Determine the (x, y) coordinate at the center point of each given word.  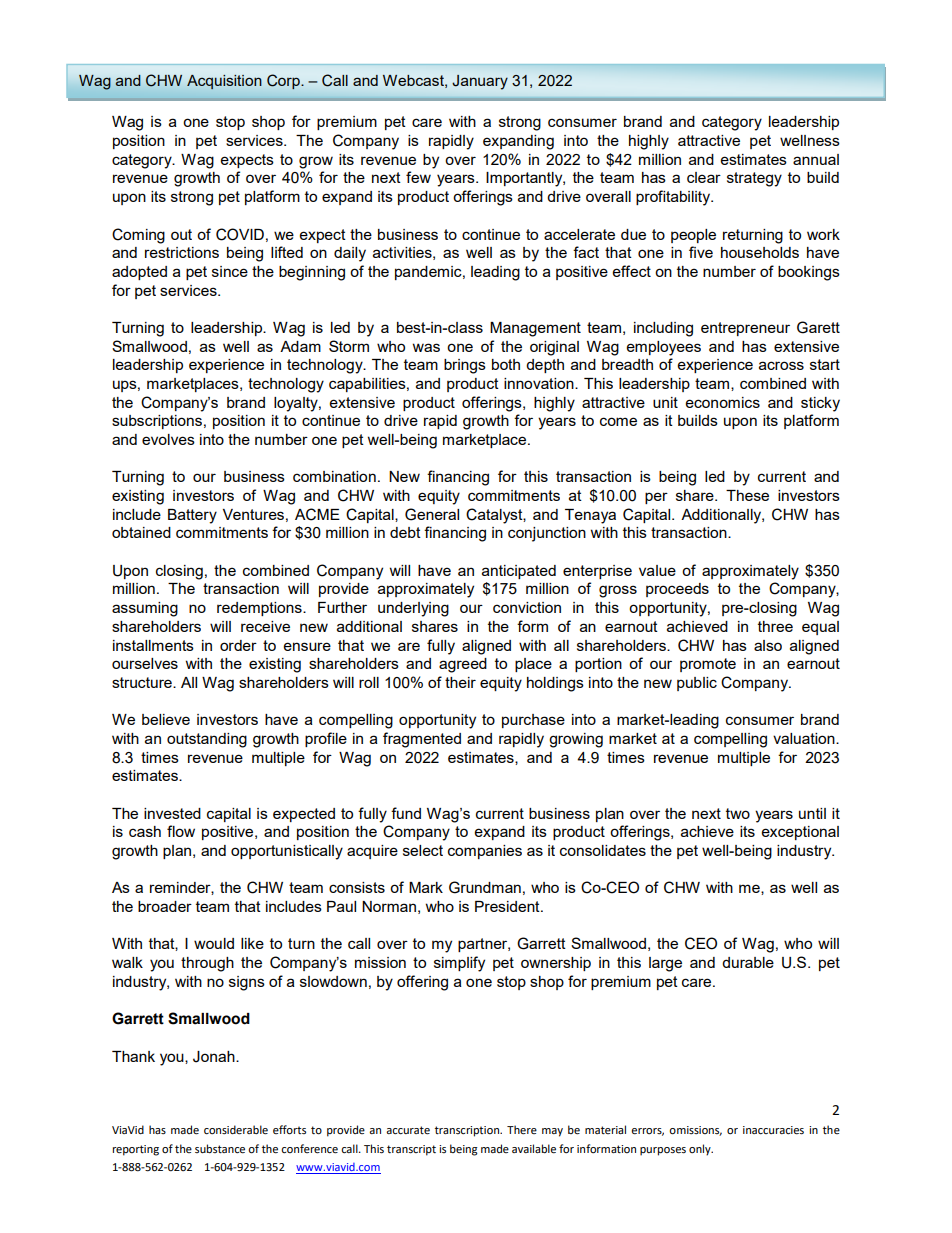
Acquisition (224, 82)
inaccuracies (773, 1130)
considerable (236, 1130)
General (432, 514)
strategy (754, 179)
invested (172, 813)
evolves (168, 439)
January (480, 82)
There (522, 1130)
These (747, 495)
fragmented (422, 740)
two (738, 813)
